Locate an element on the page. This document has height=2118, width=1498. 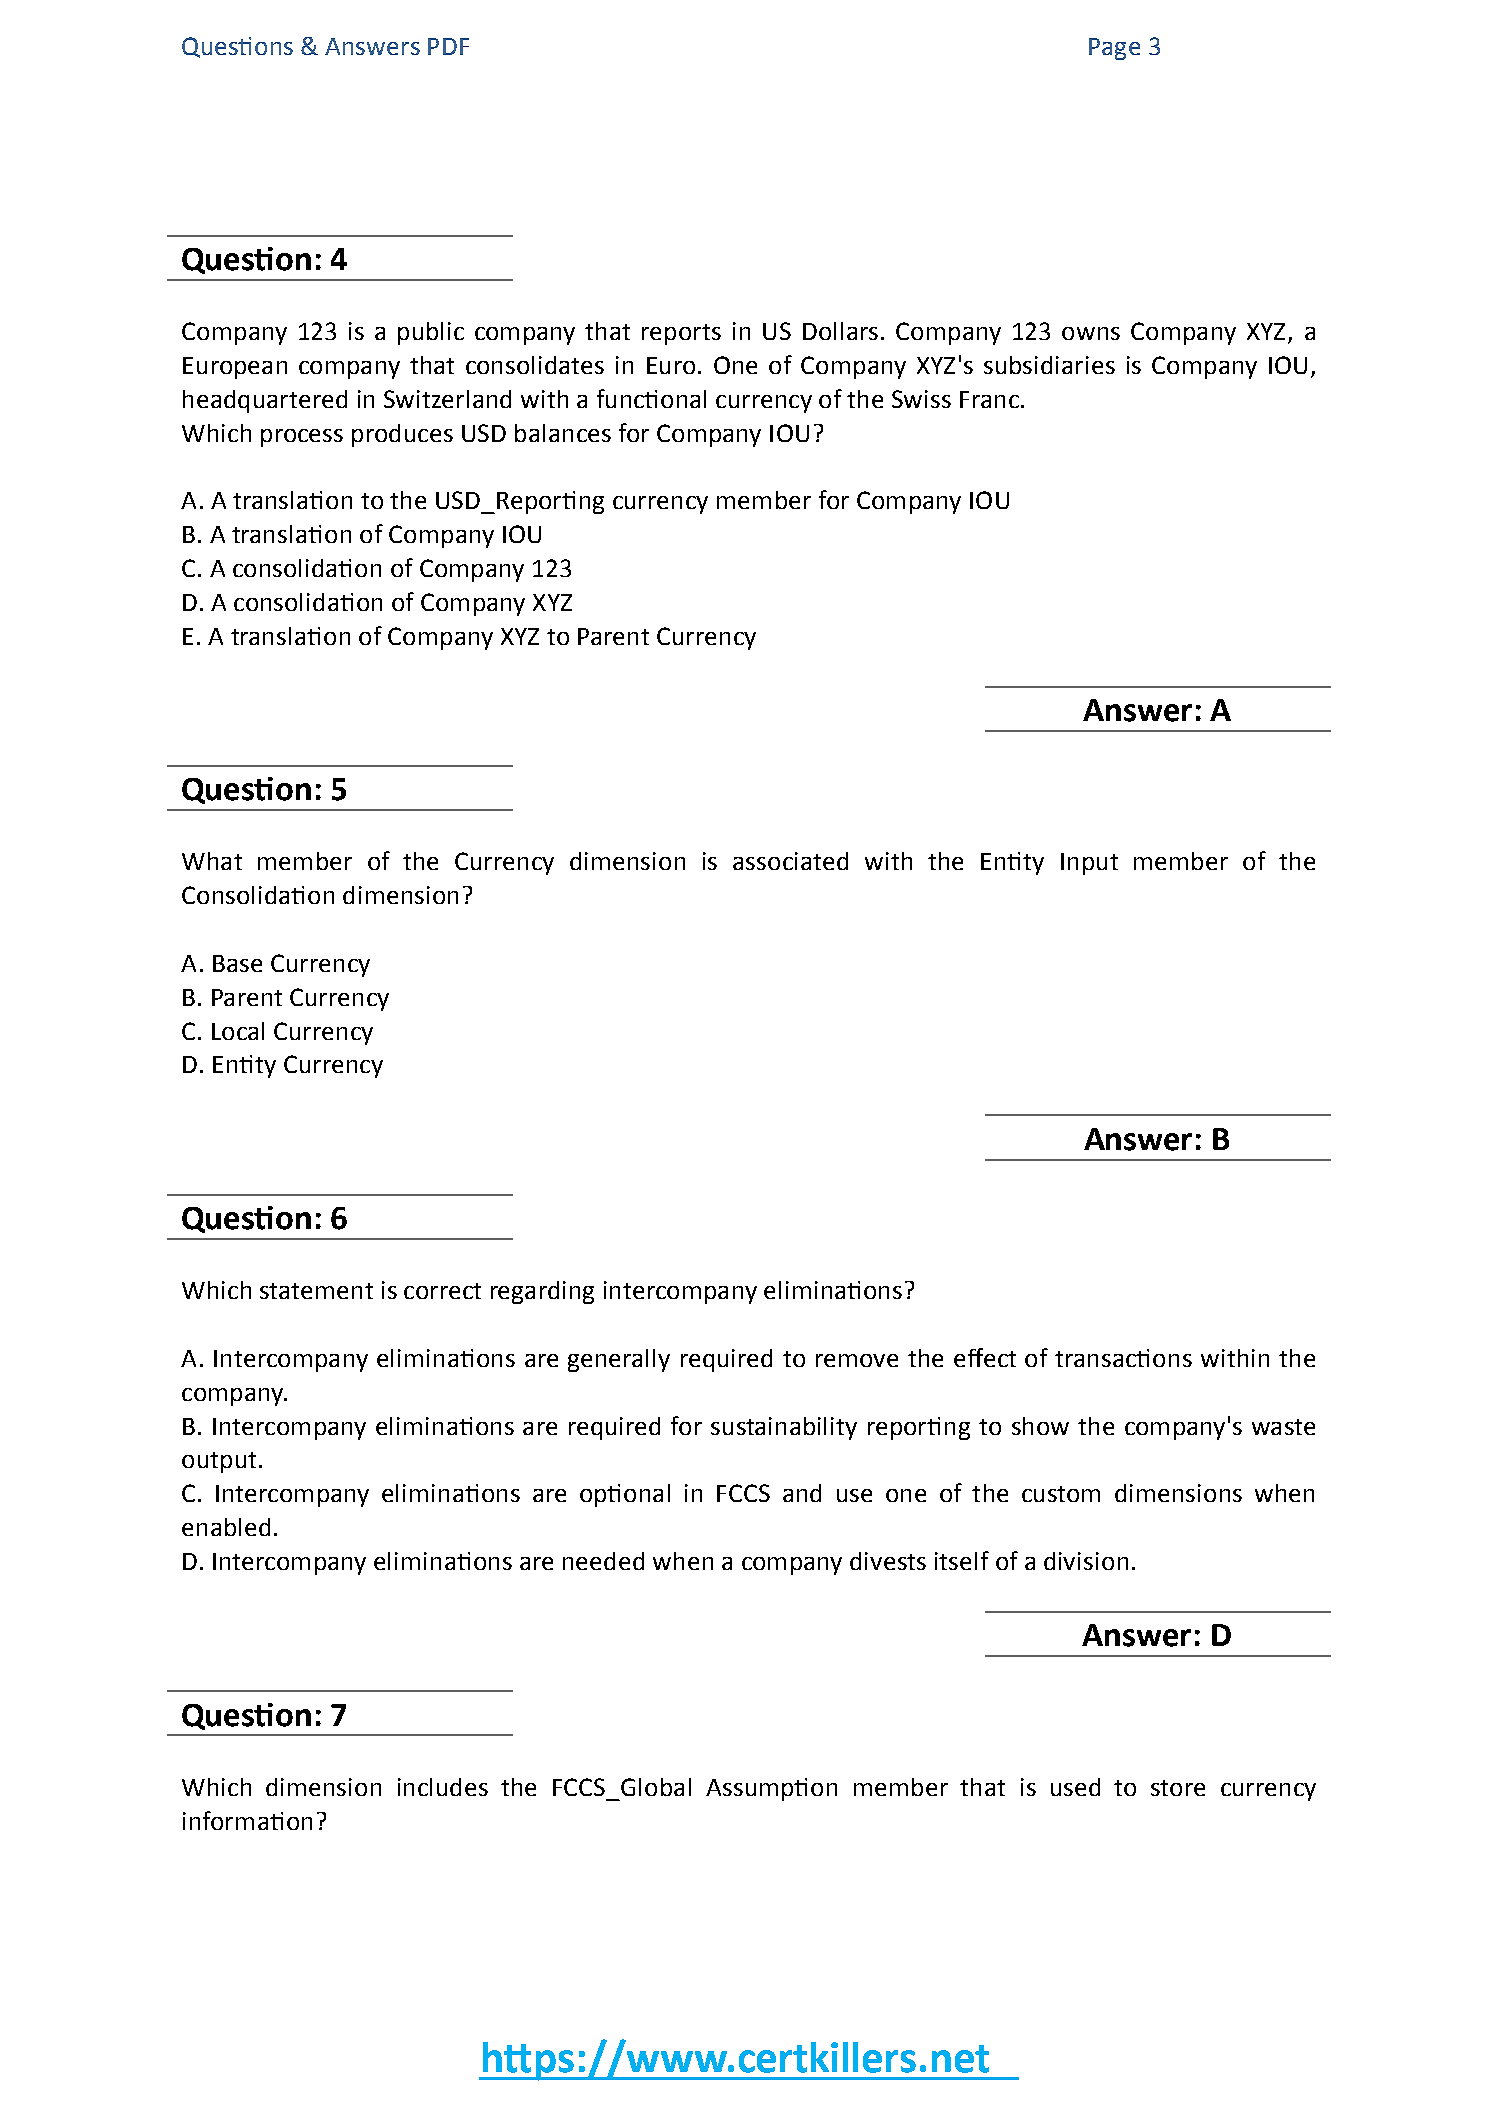
PDF is located at coordinates (448, 46).
